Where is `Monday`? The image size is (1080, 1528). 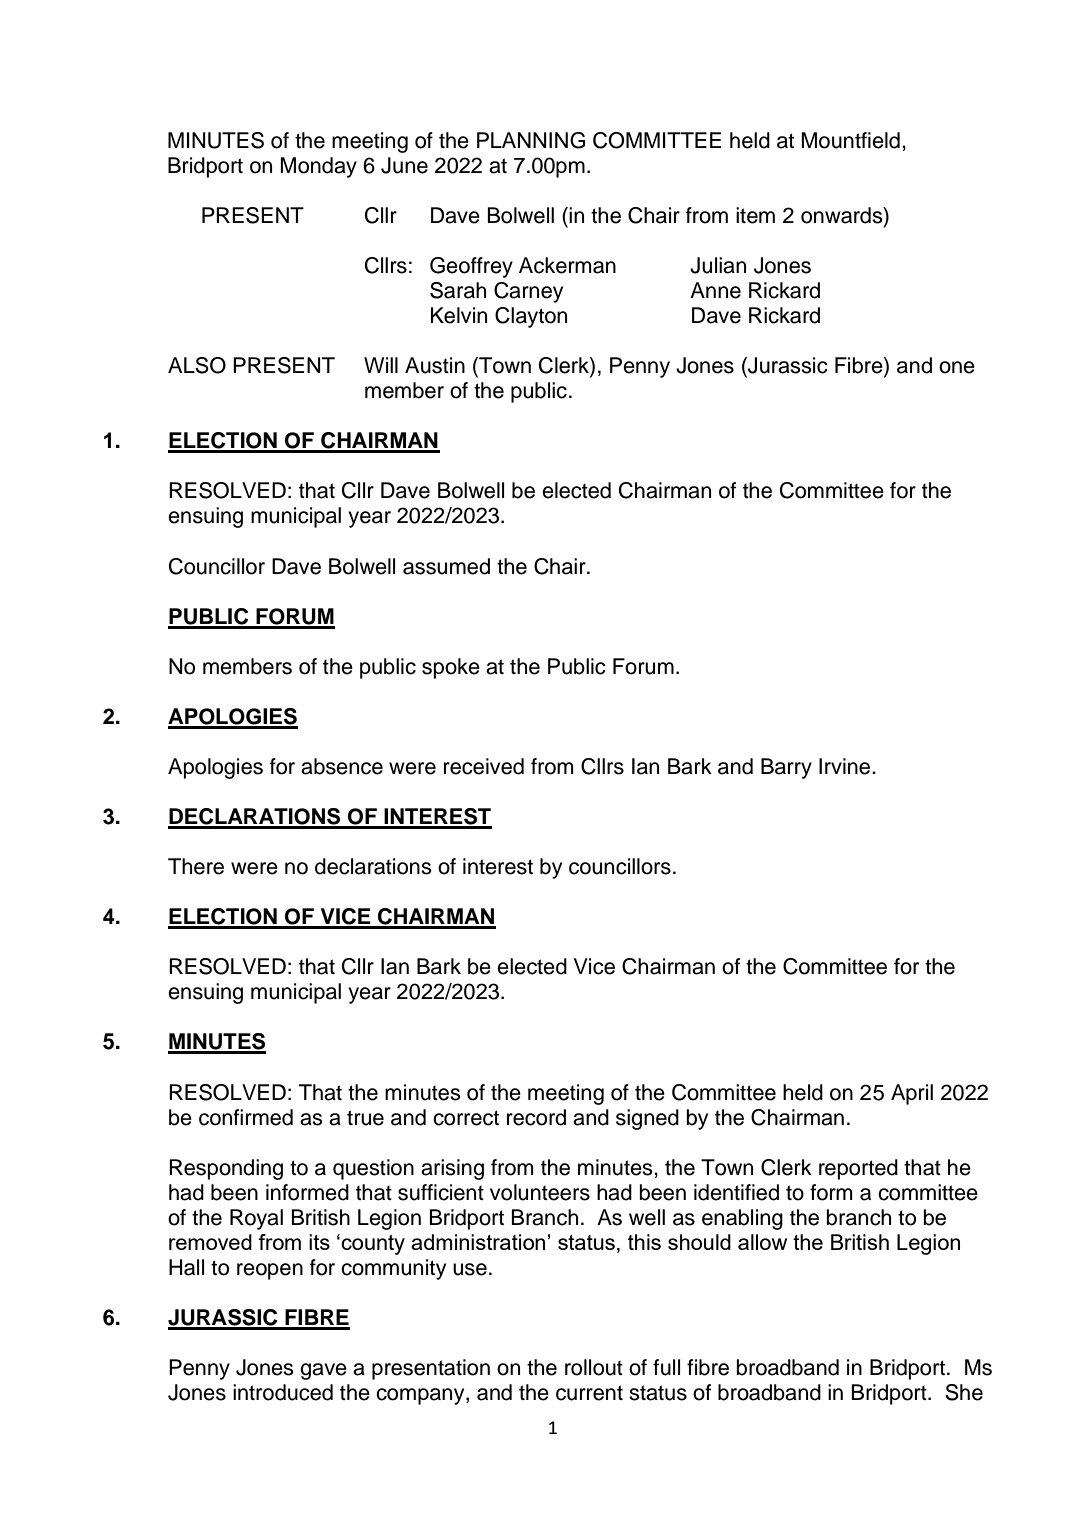
Monday is located at coordinates (318, 167).
